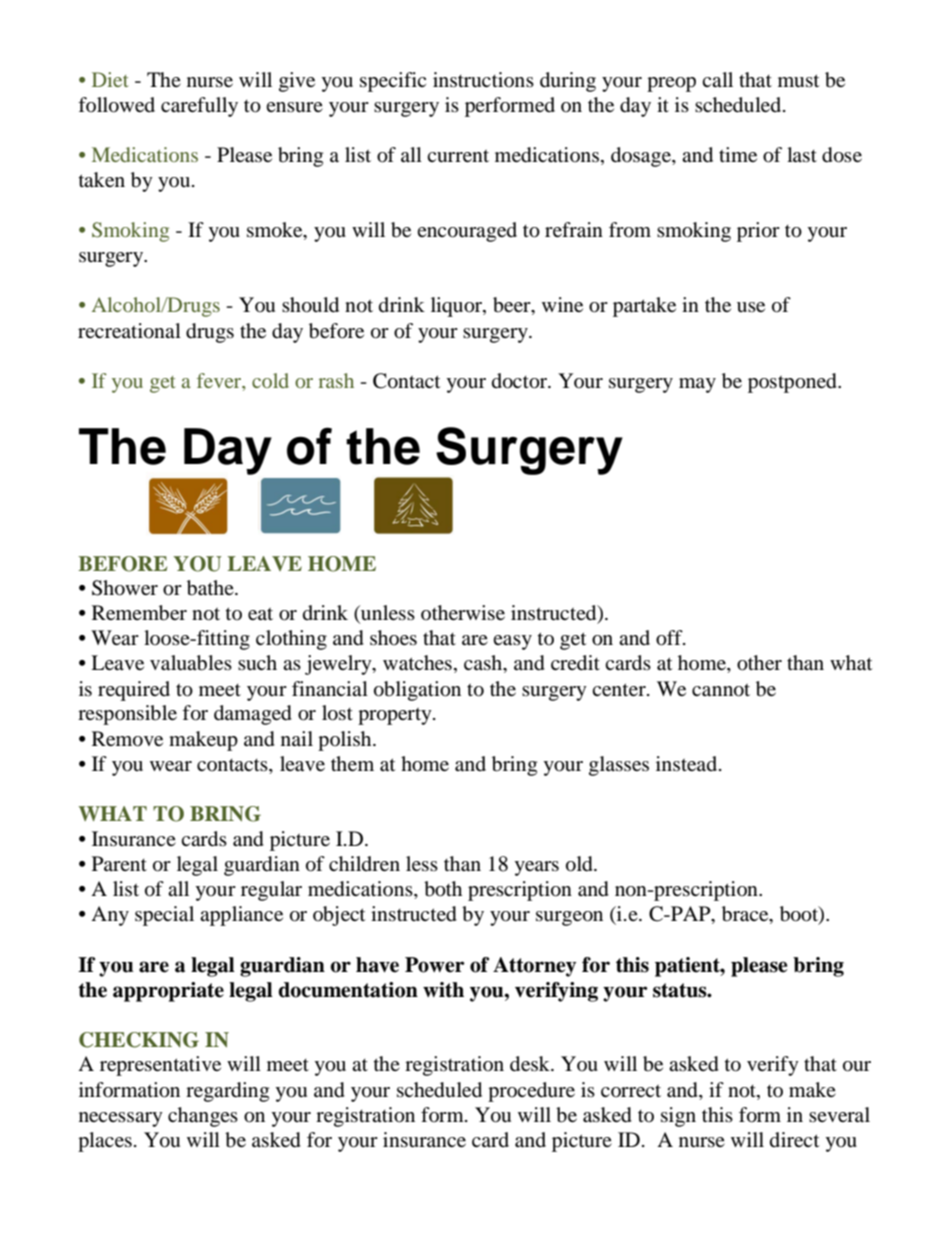  I want to click on fever, so click(220, 380).
